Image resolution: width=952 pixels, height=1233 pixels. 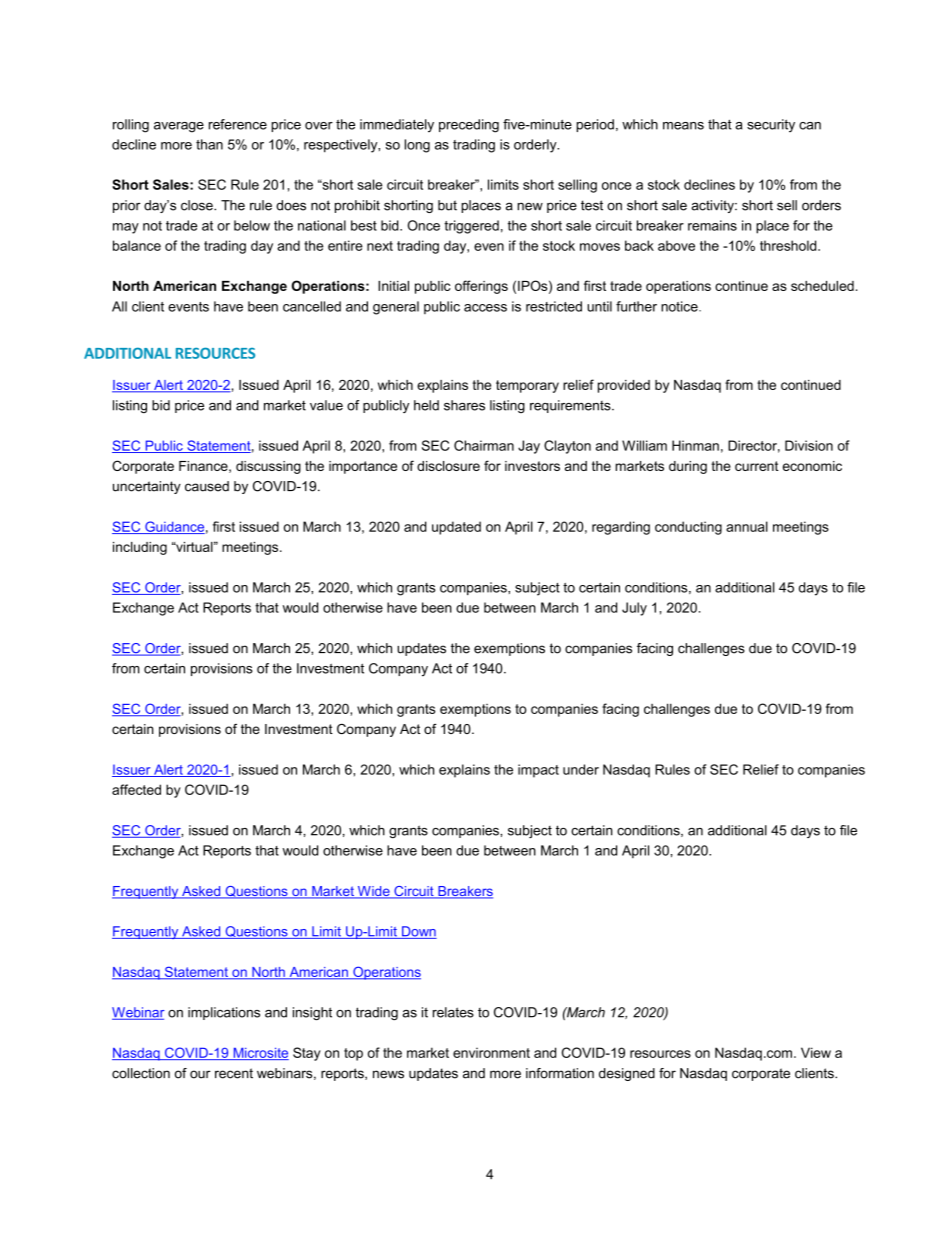 I want to click on access, so click(x=485, y=308).
